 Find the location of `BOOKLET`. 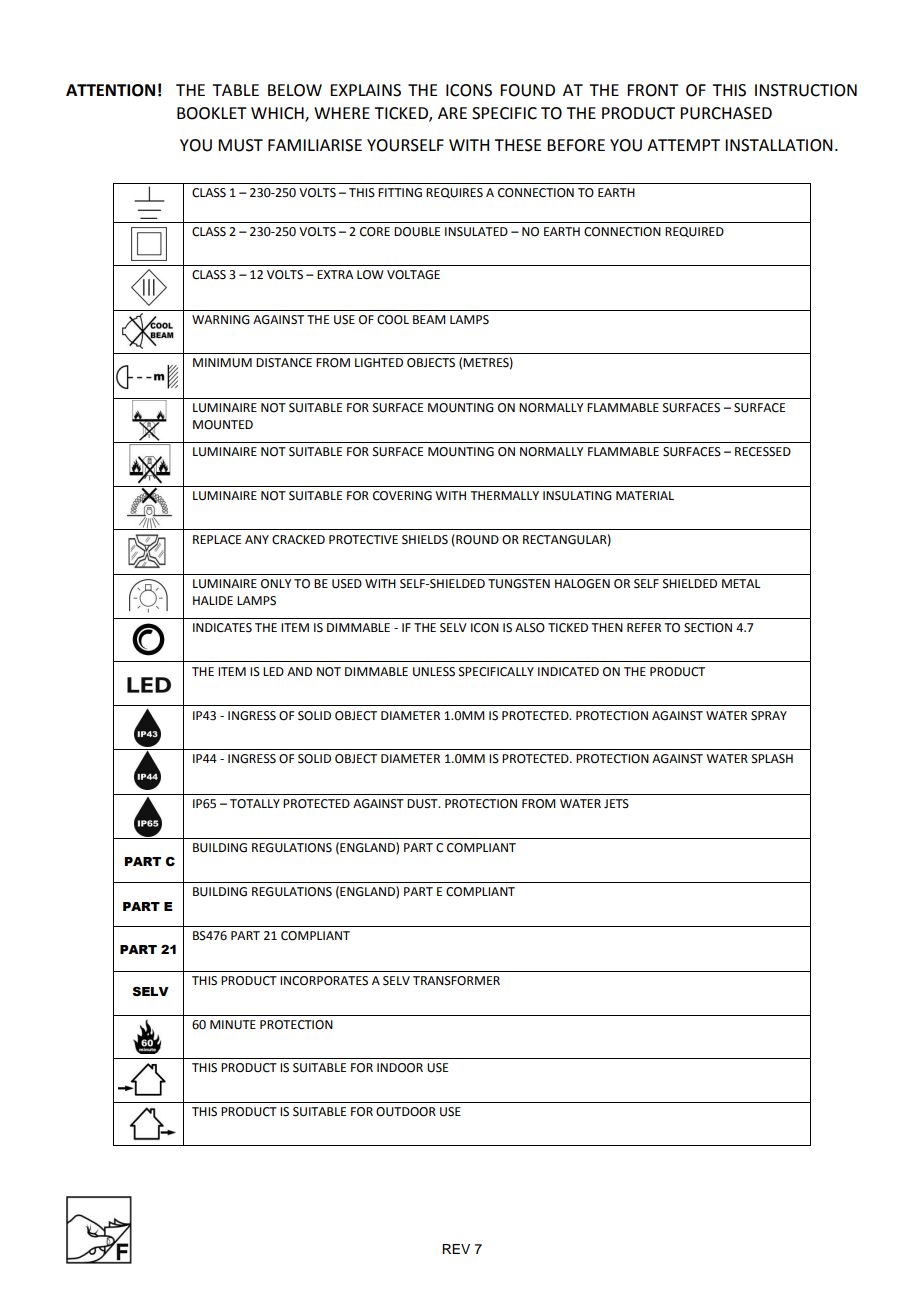

BOOKLET is located at coordinates (212, 113).
